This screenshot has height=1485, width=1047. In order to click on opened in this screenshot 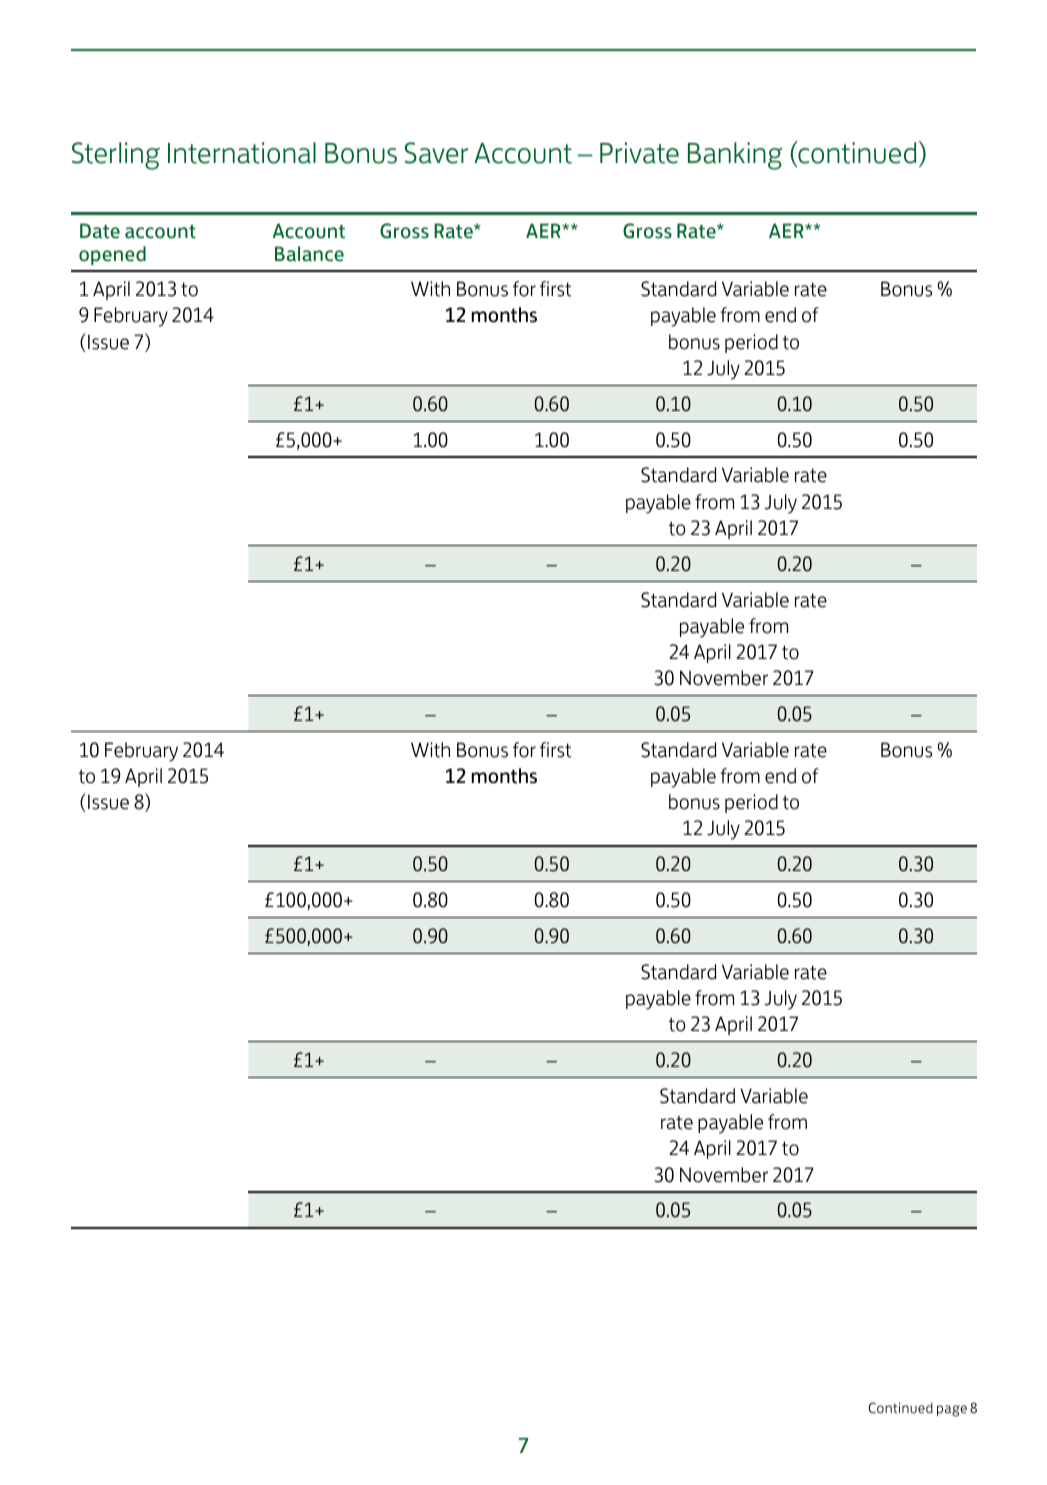, I will do `click(112, 255)`.
